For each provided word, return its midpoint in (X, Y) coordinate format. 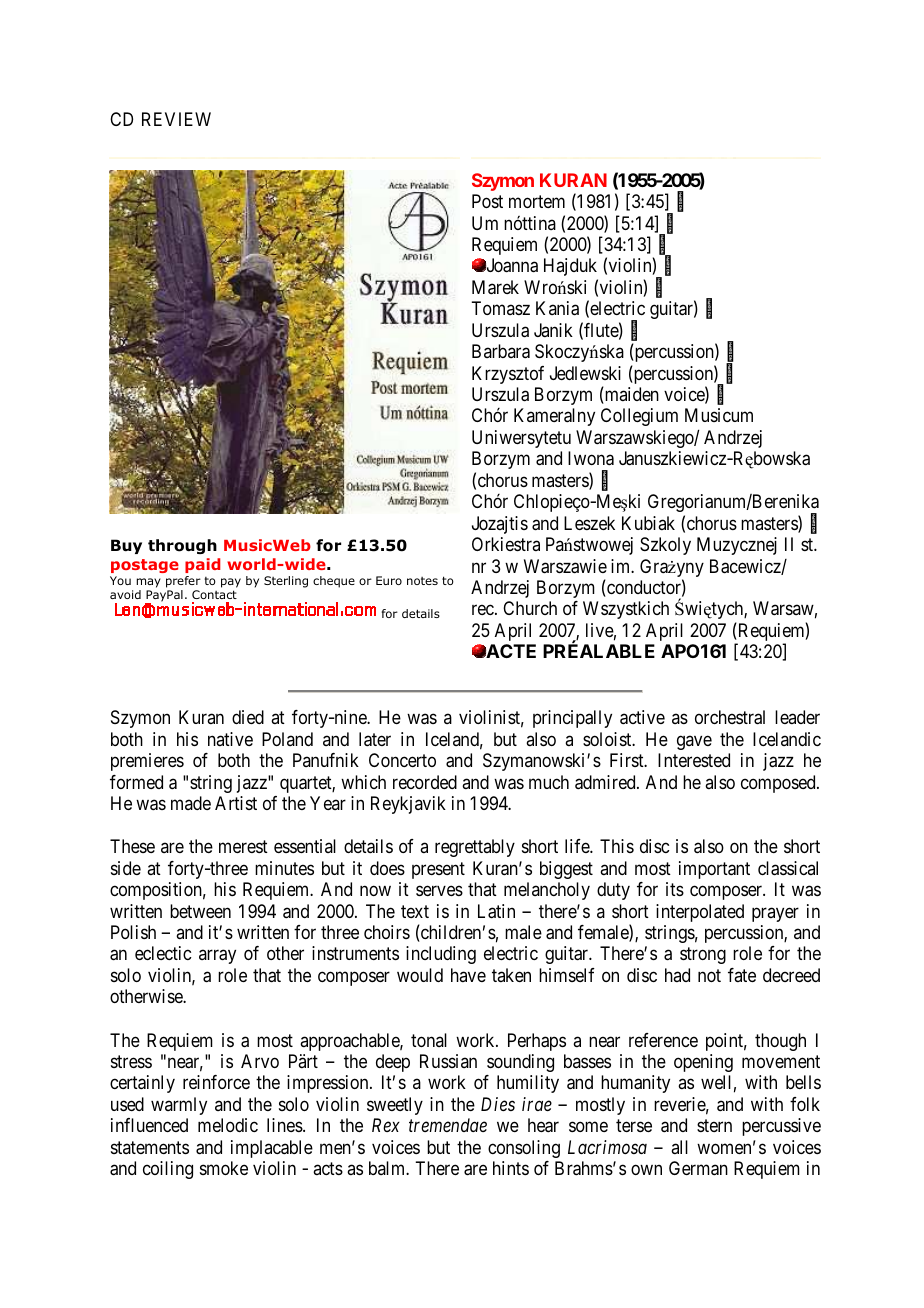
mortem (537, 201)
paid (202, 565)
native (230, 739)
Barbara (501, 351)
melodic (228, 1125)
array (217, 957)
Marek (495, 287)
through (182, 546)
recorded (425, 782)
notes (422, 581)
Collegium (639, 417)
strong (703, 956)
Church (530, 608)
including (441, 955)
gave (694, 742)
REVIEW (176, 119)
